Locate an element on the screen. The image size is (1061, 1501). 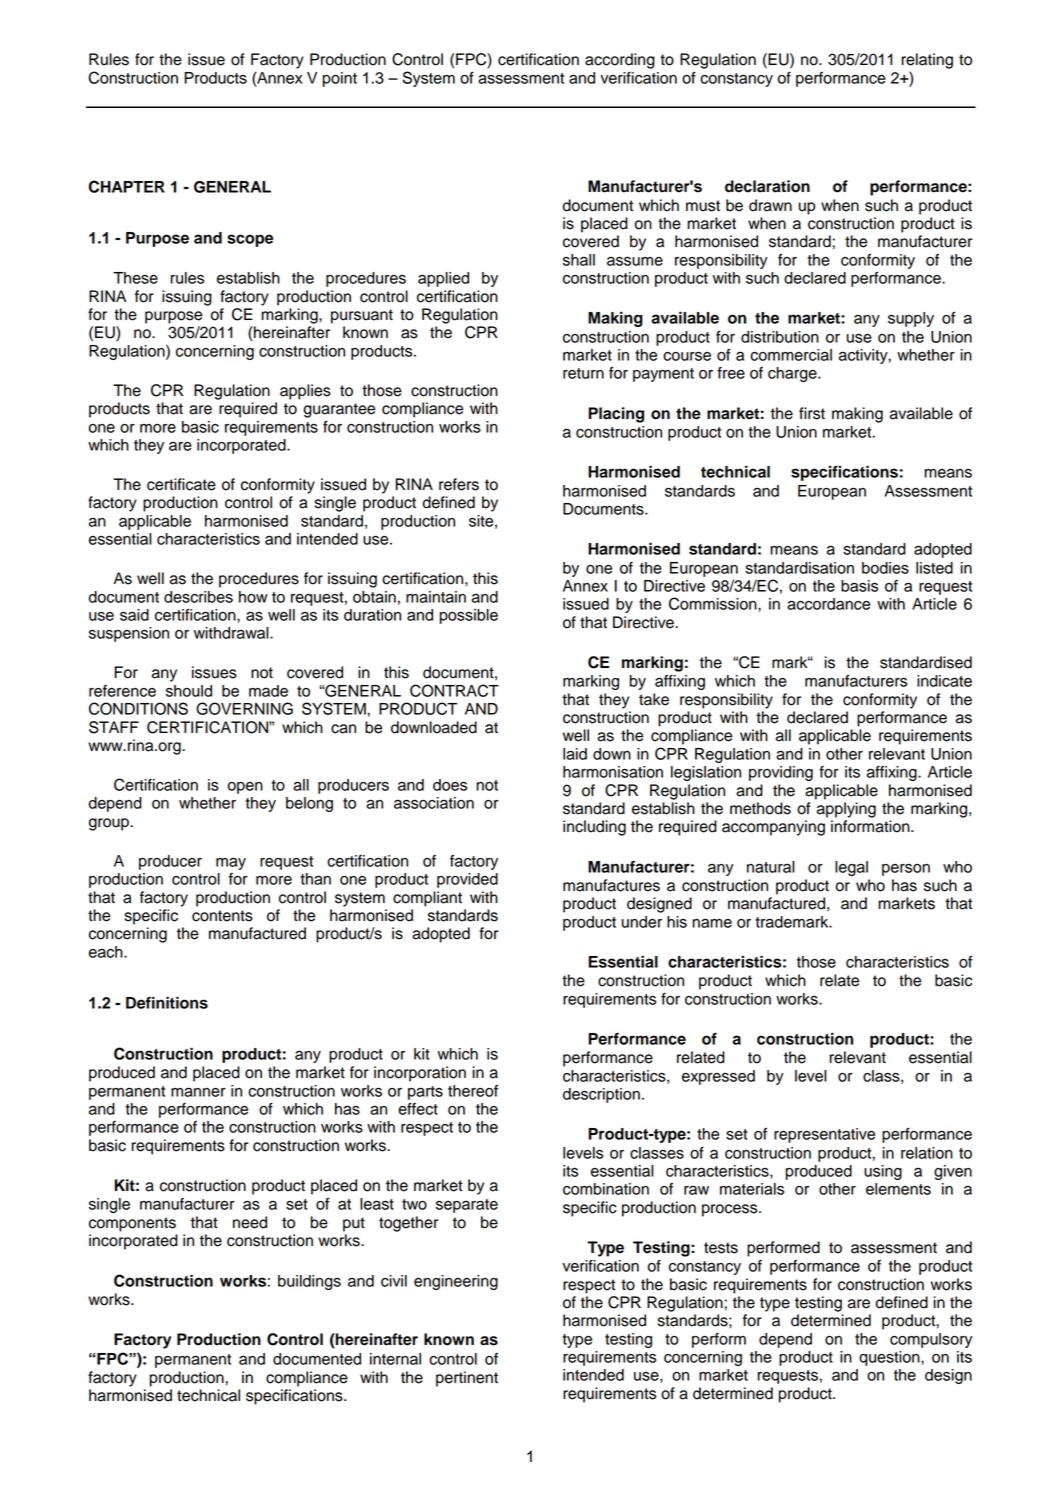
providing is located at coordinates (781, 773).
